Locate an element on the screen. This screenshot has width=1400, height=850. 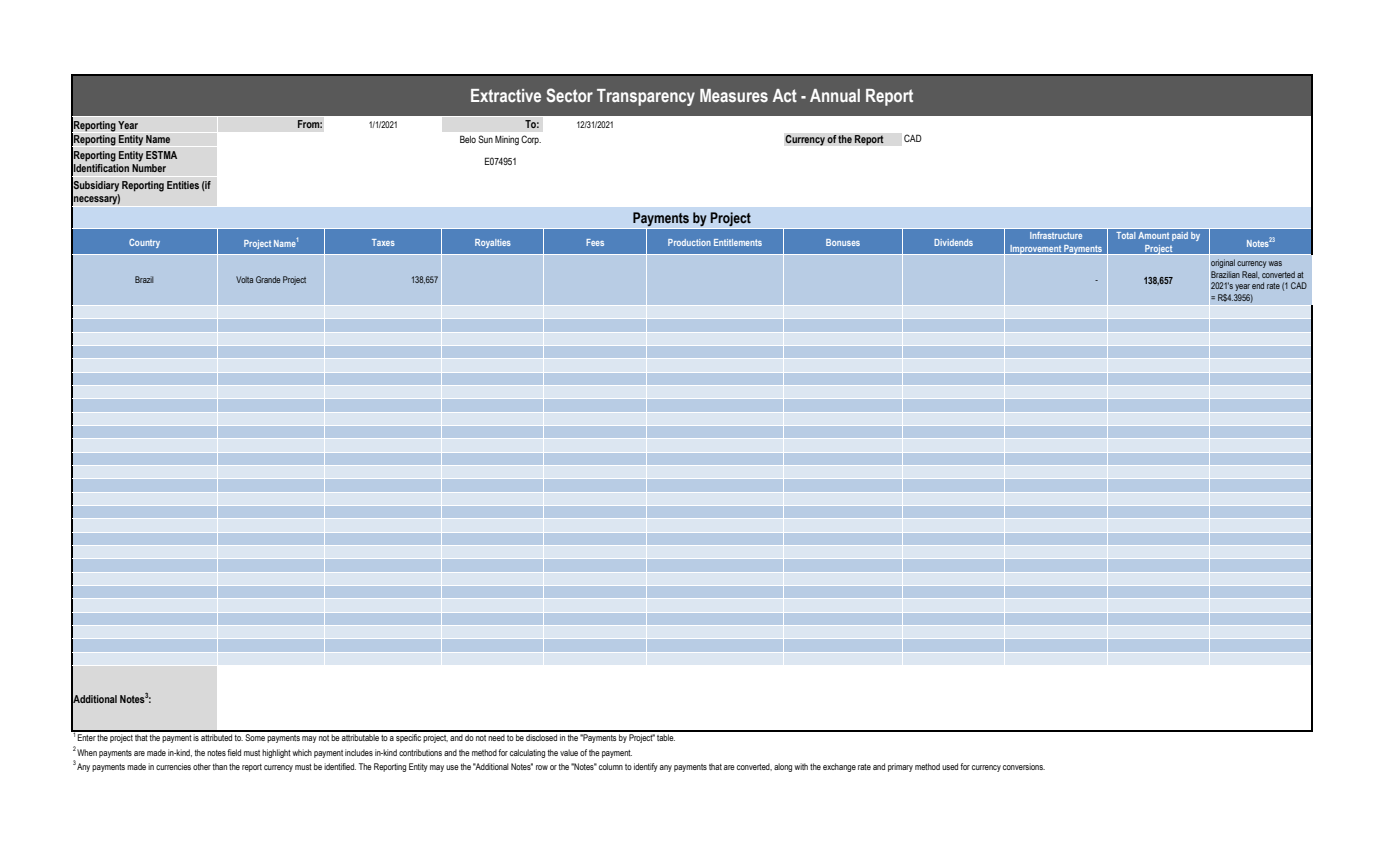
Production is located at coordinates (689, 242).
